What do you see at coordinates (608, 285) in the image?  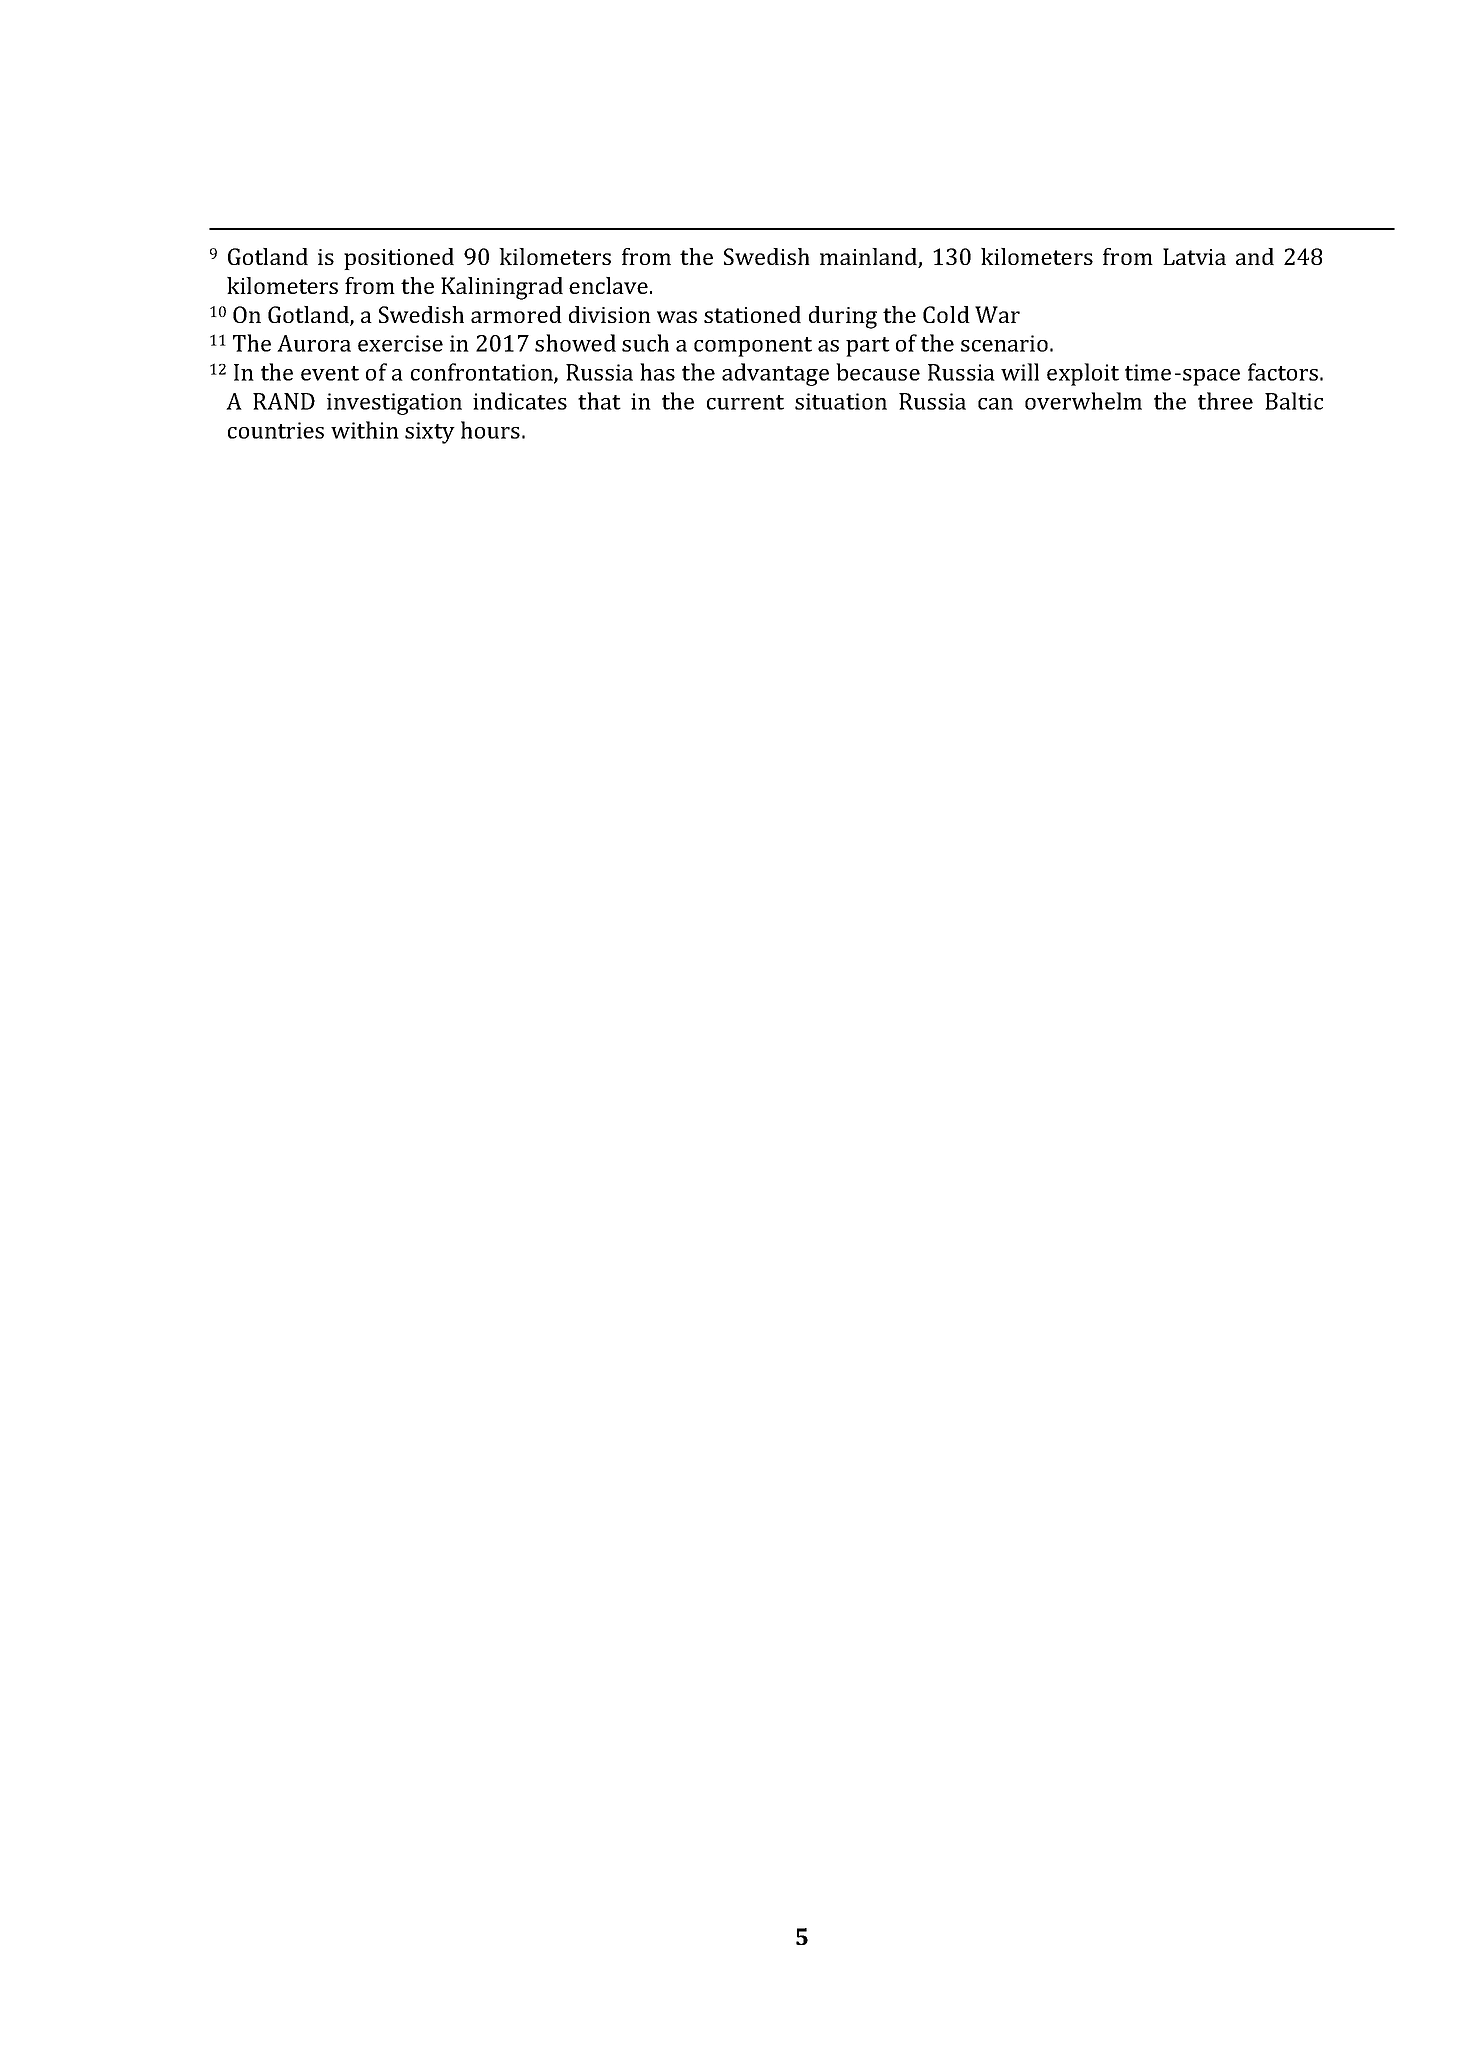 I see `enclave` at bounding box center [608, 285].
